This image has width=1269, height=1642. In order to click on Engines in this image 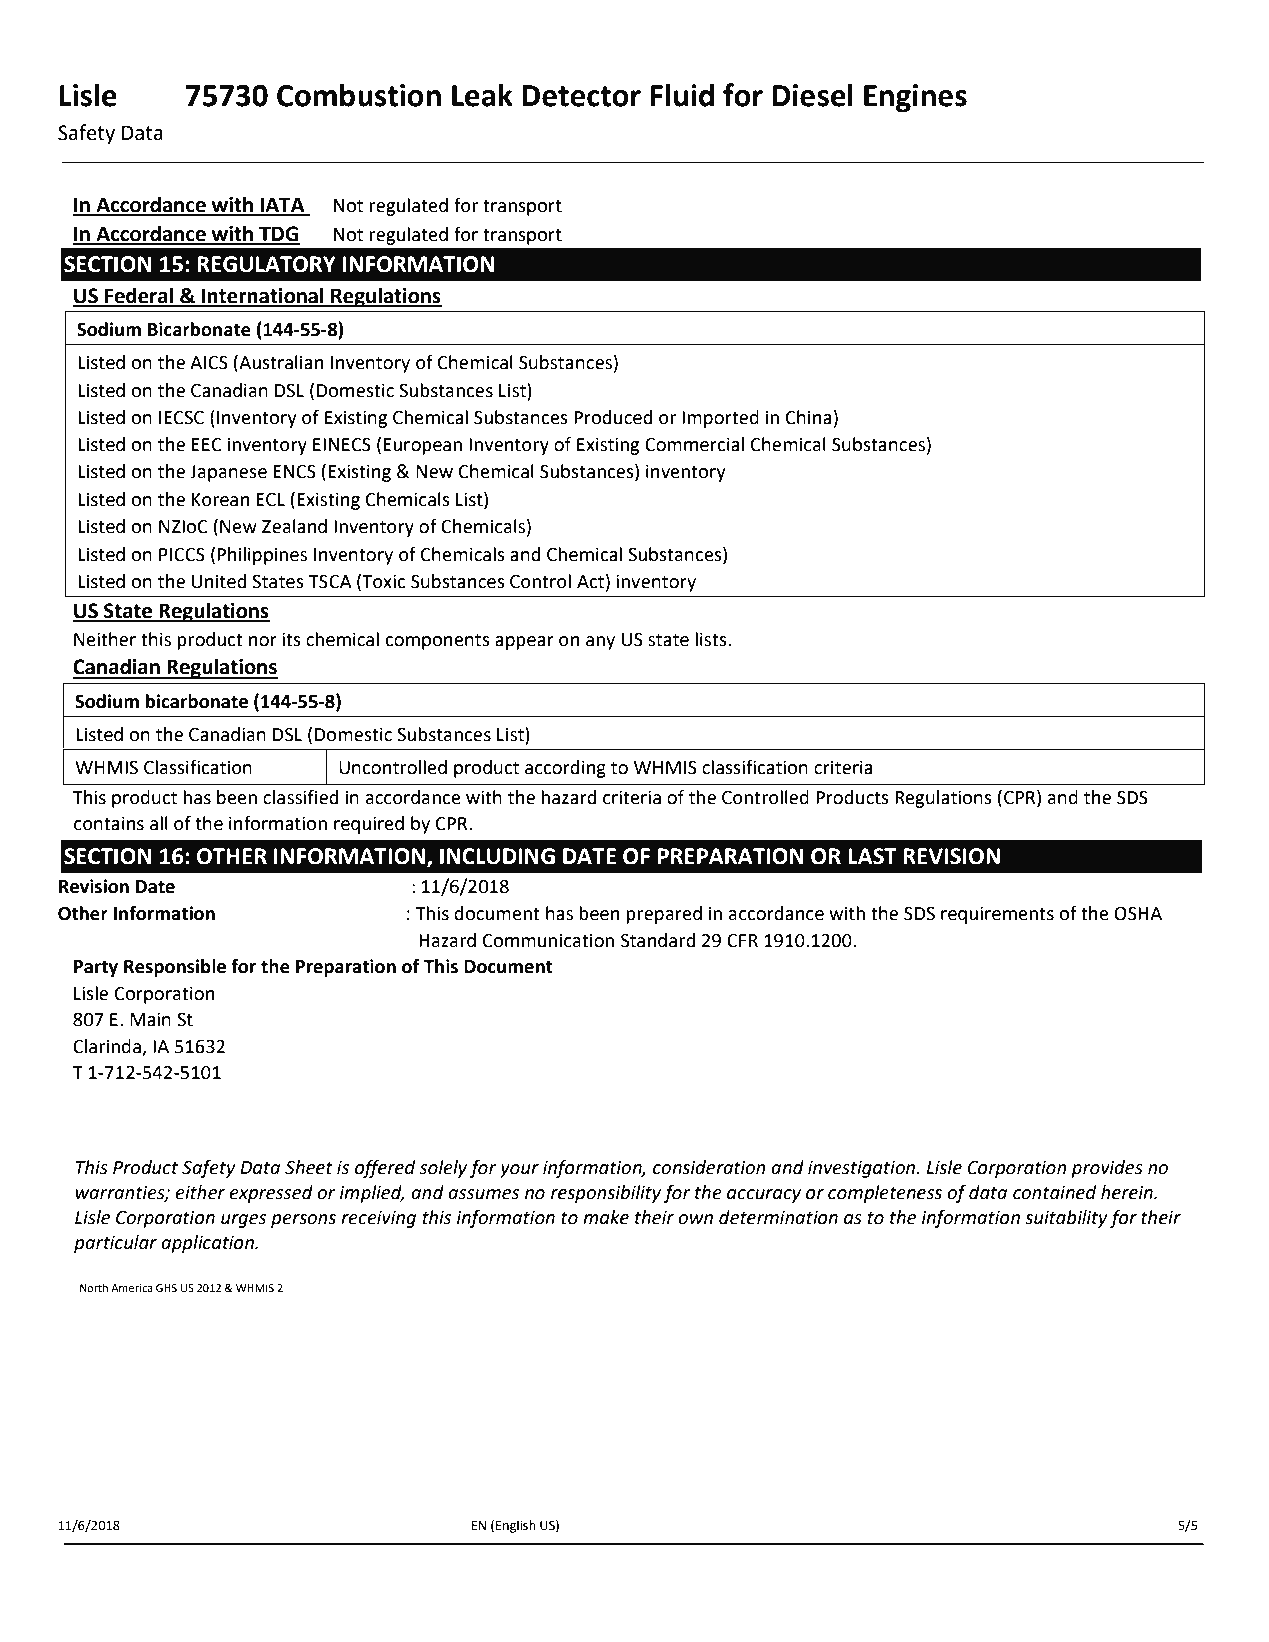, I will do `click(915, 98)`.
